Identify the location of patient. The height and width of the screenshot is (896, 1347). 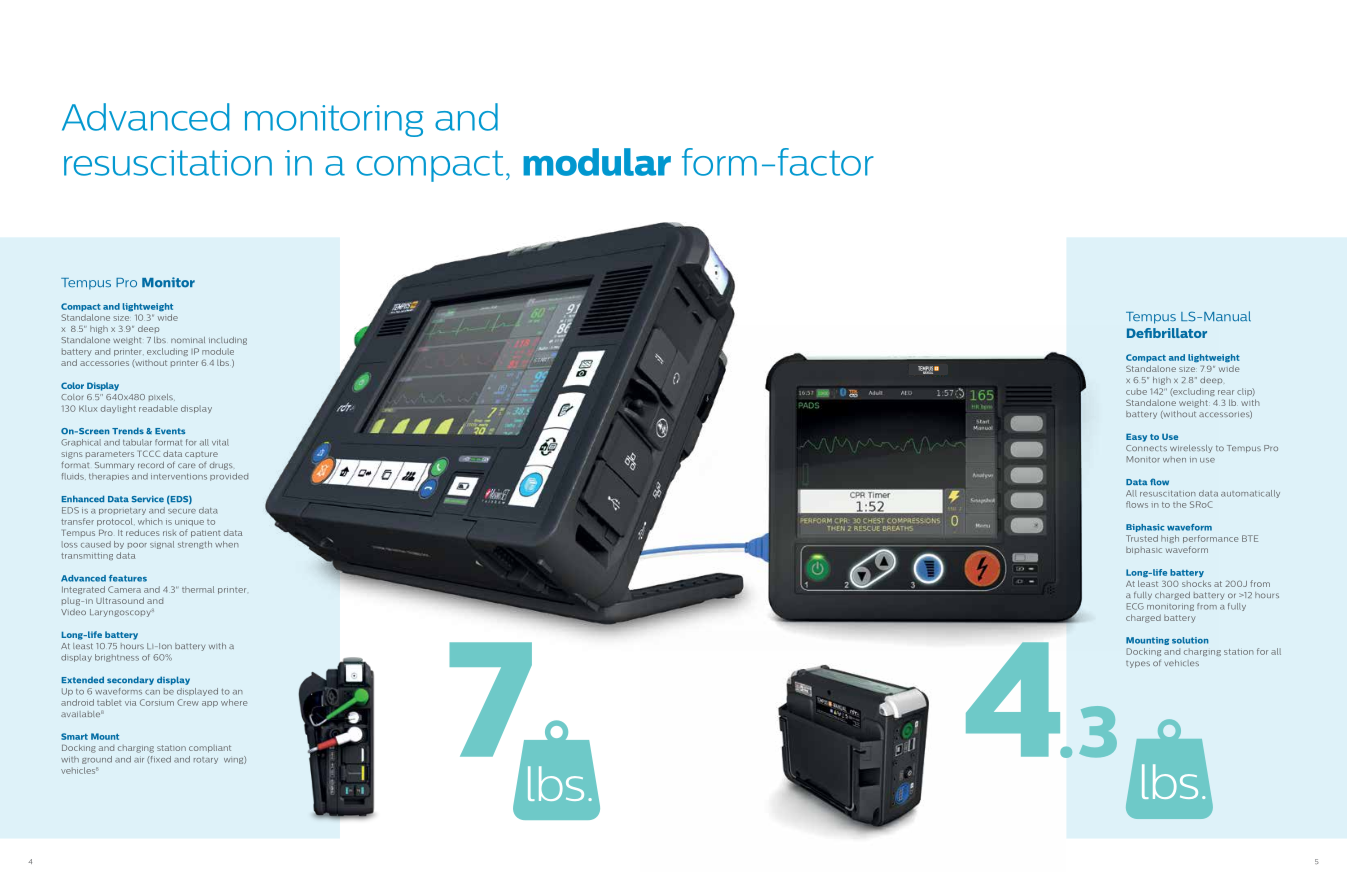
(205, 534).
